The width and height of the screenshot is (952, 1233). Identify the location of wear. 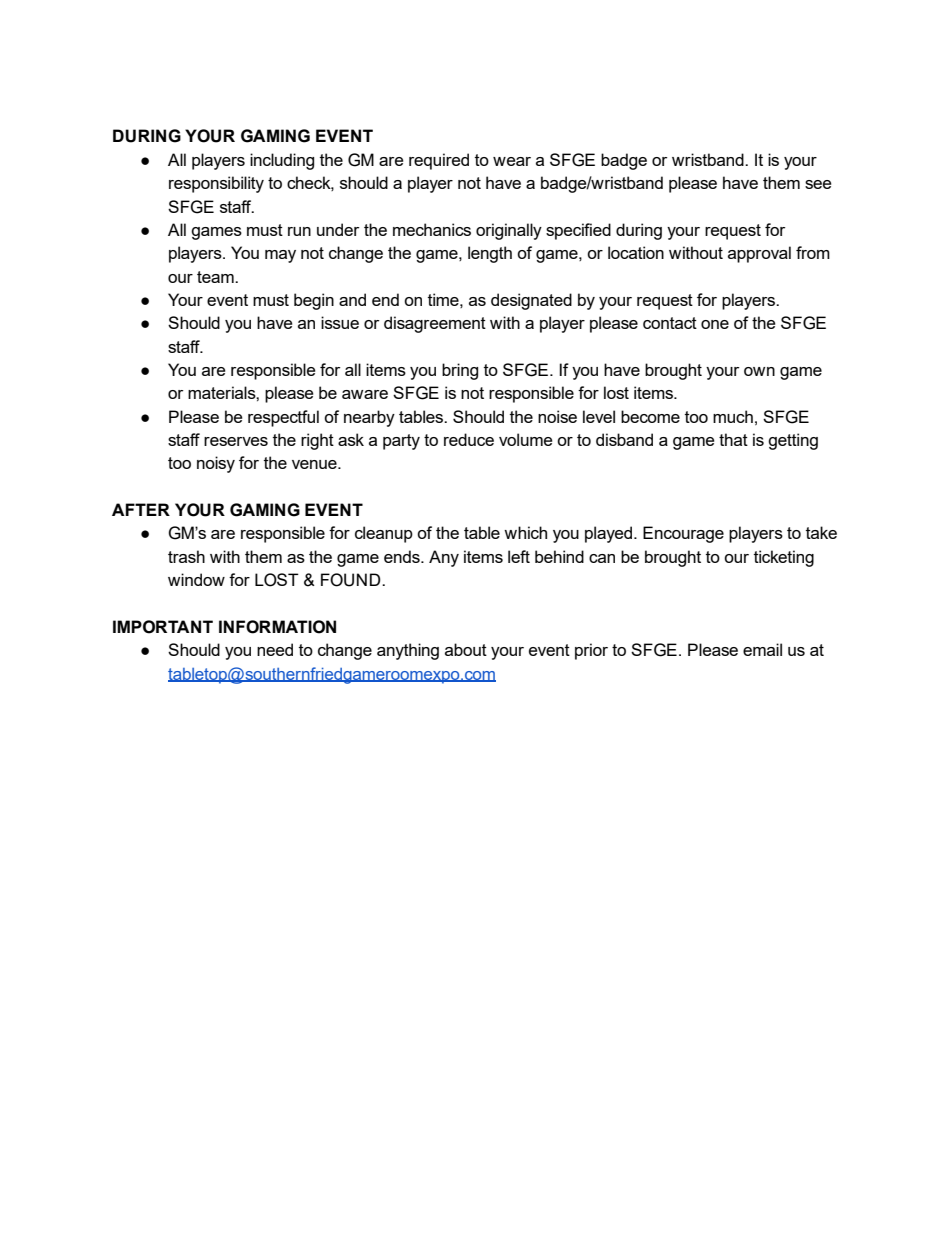
(512, 161).
